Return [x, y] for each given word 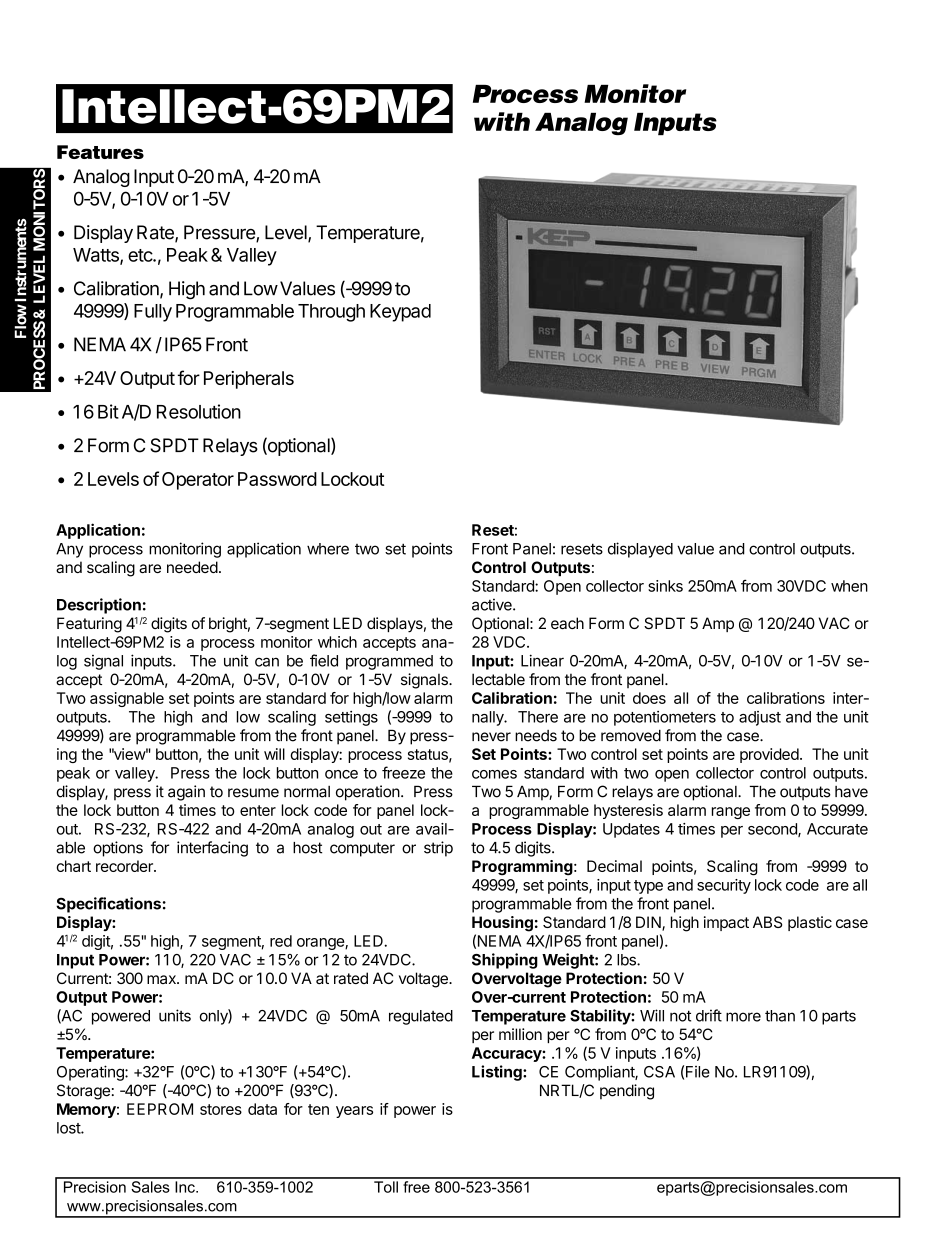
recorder [125, 866]
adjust [760, 718]
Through [331, 313]
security [724, 886]
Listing [498, 1073]
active [493, 604]
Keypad [400, 313]
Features [100, 152]
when [849, 586]
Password [277, 479]
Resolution [199, 411]
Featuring [89, 625]
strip [438, 849]
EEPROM [160, 1109]
